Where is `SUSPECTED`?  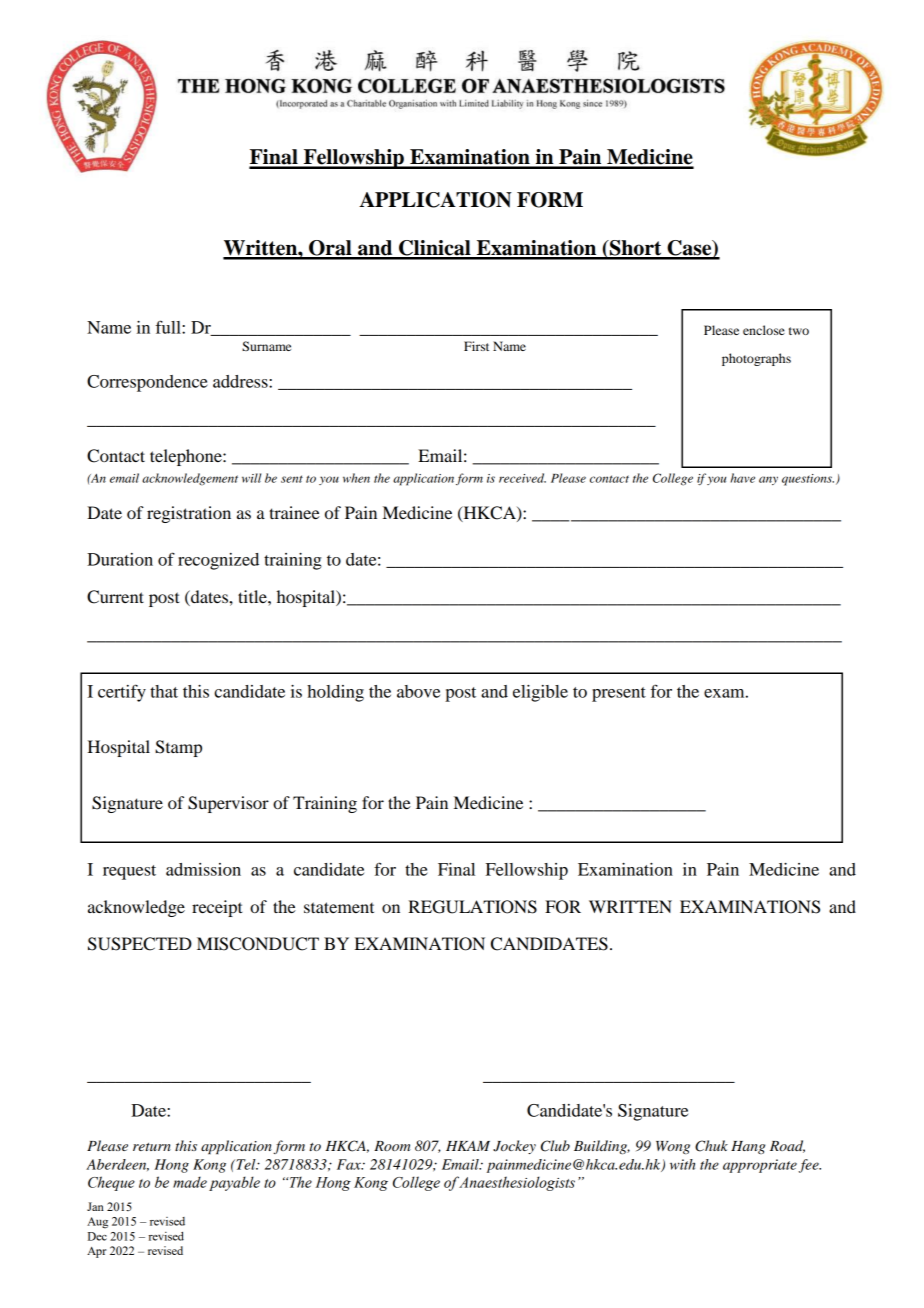 SUSPECTED is located at coordinates (140, 944).
